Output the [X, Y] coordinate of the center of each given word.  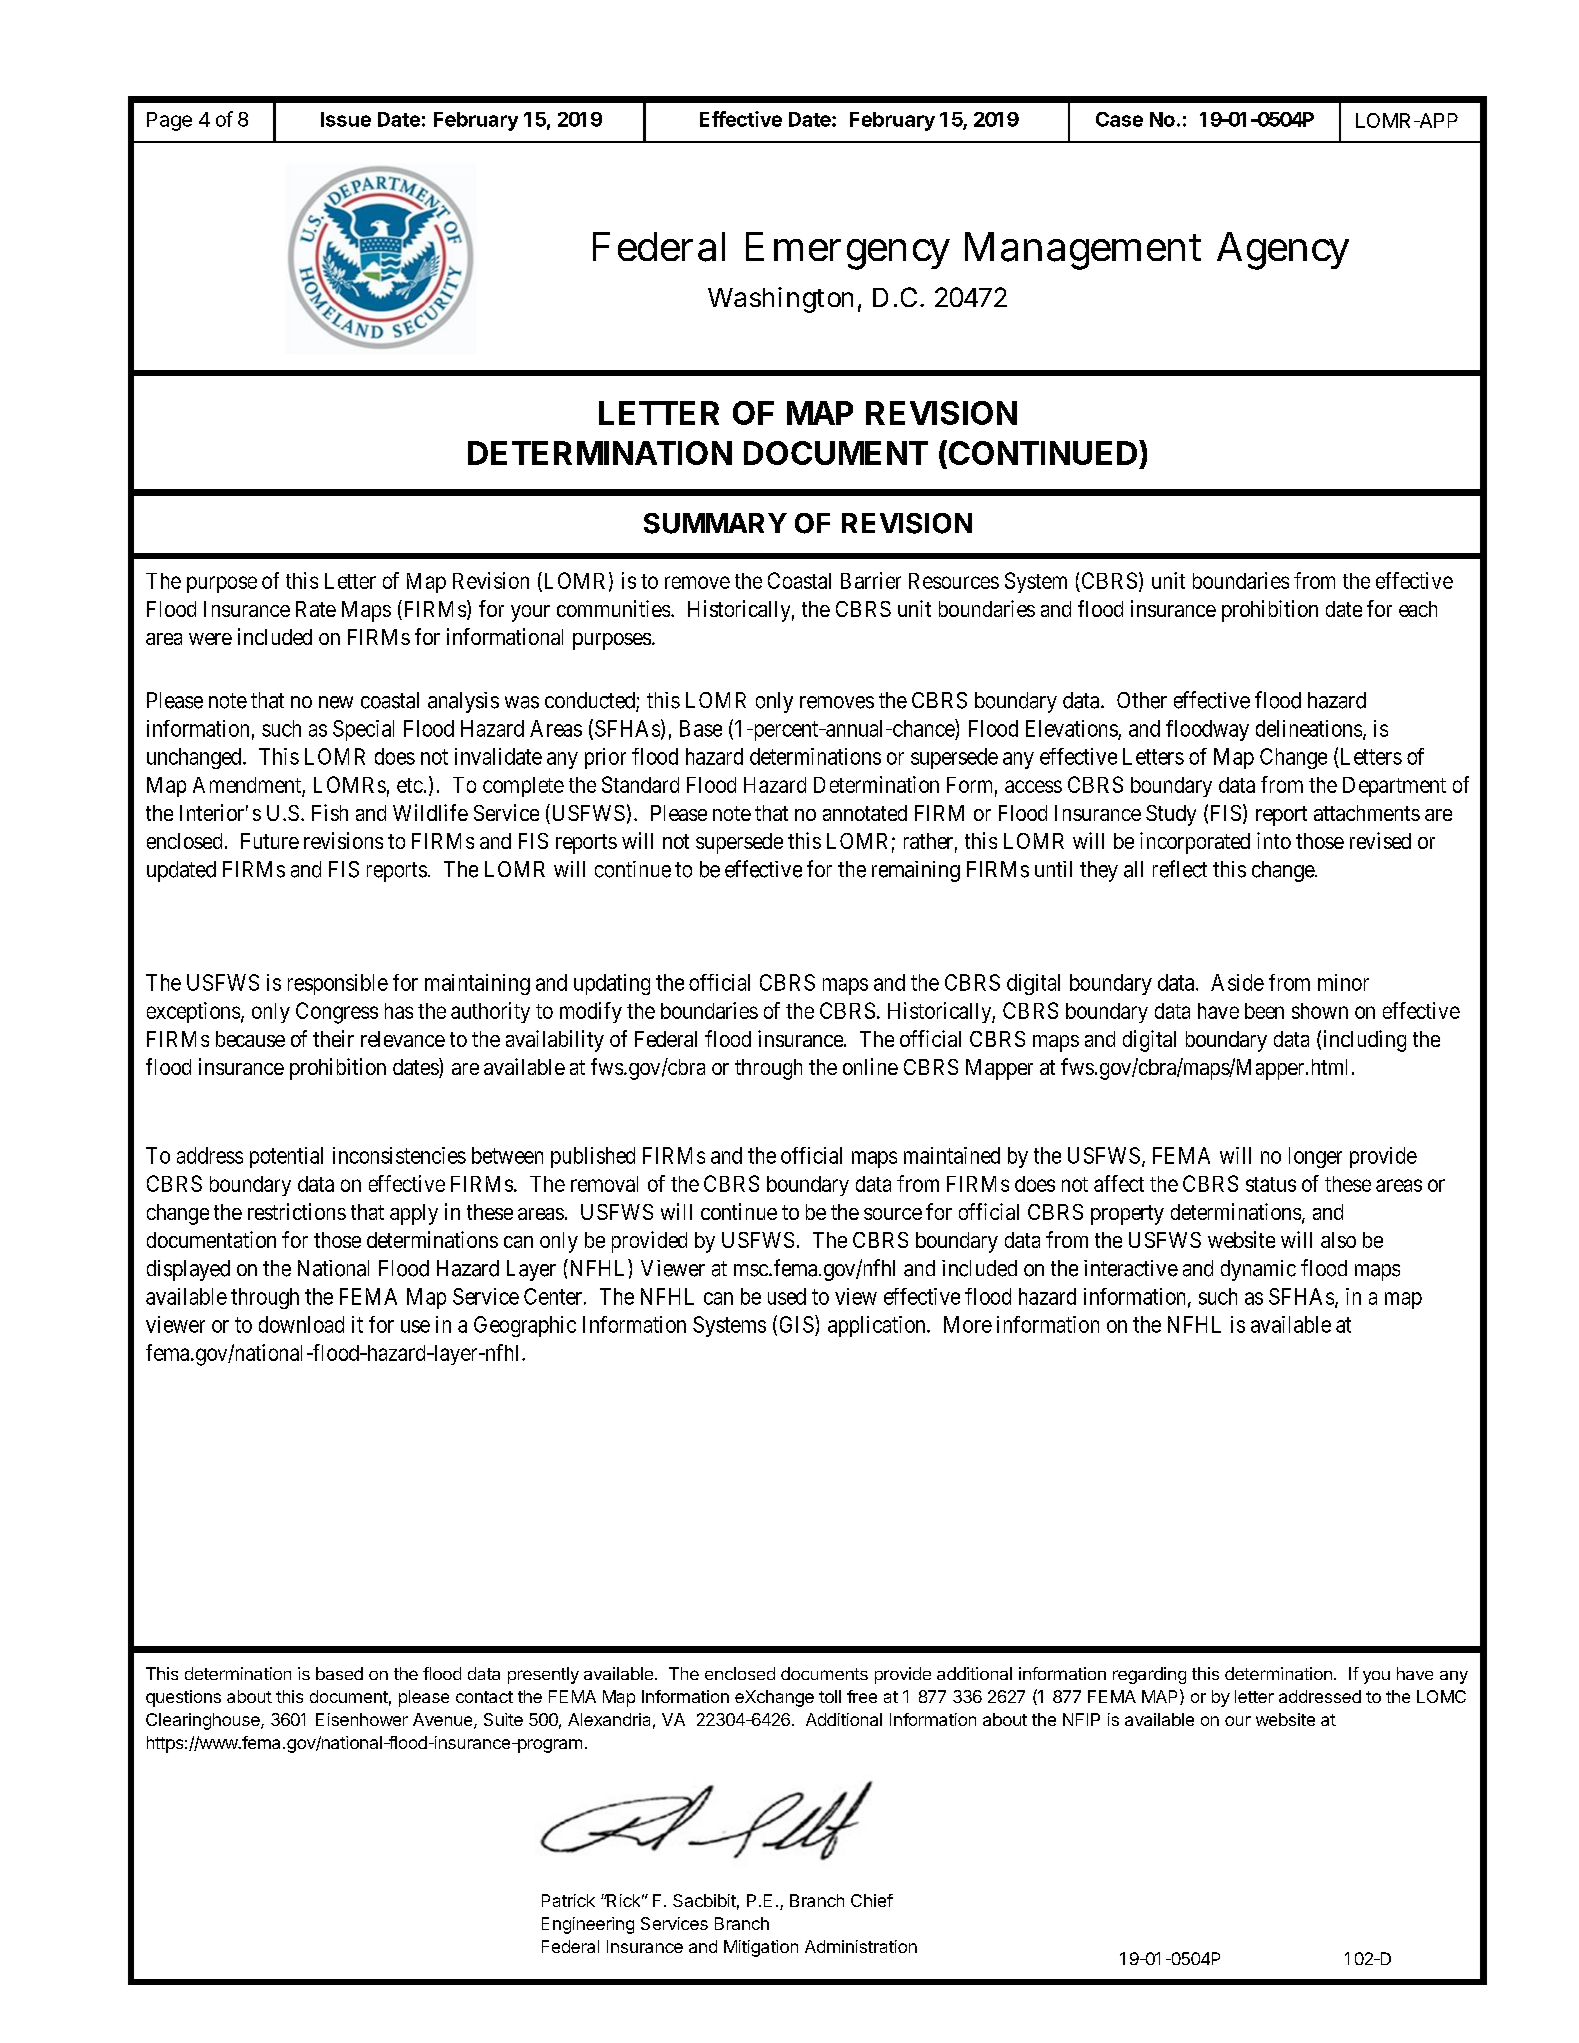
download [301, 1324]
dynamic [1258, 1270]
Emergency [848, 251]
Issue [346, 119]
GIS [797, 1324]
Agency [1283, 251]
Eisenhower [362, 1719]
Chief [872, 1900]
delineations [1309, 728]
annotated [865, 813]
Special [363, 730]
